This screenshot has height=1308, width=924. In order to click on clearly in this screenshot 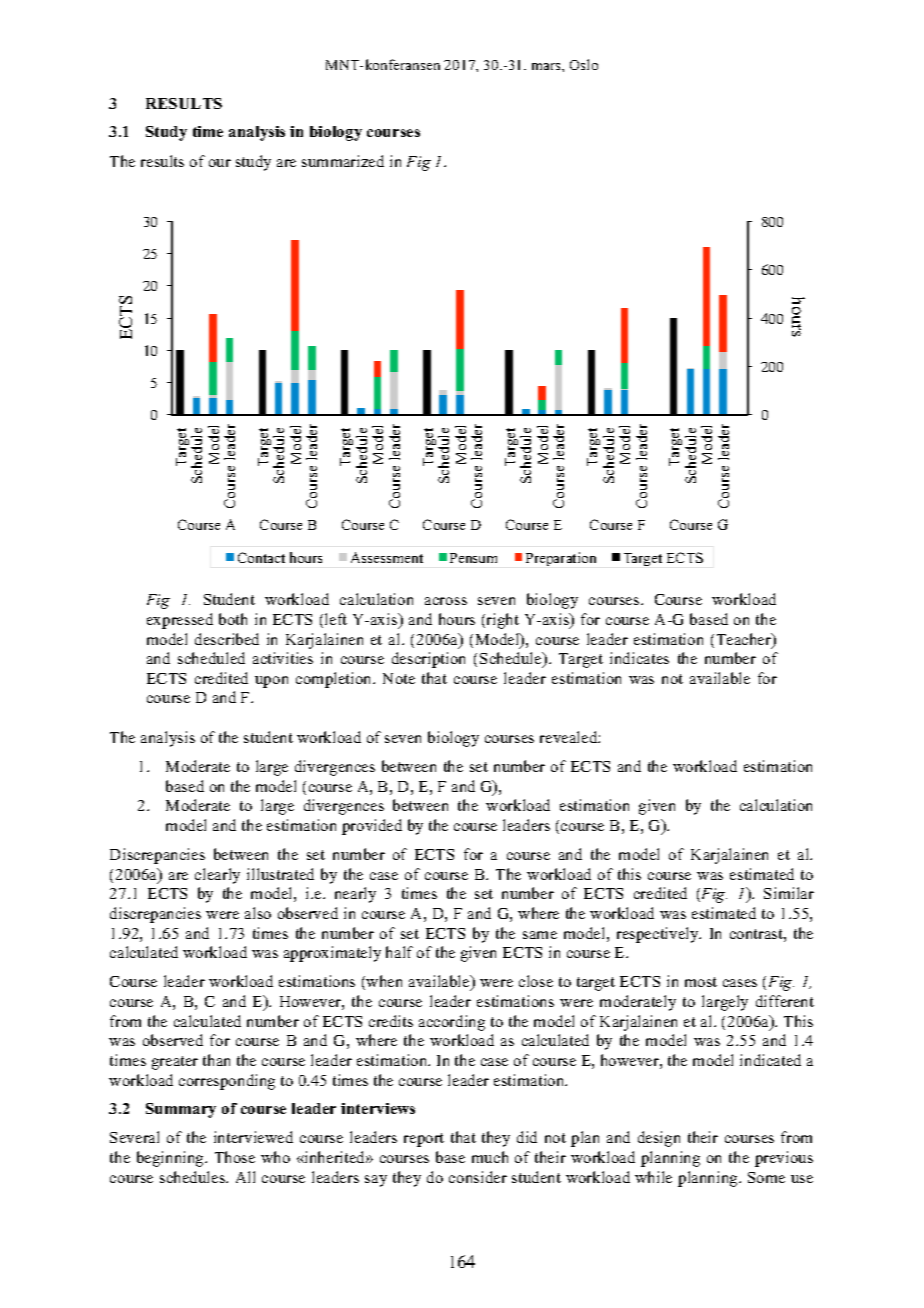, I will do `click(217, 876)`.
